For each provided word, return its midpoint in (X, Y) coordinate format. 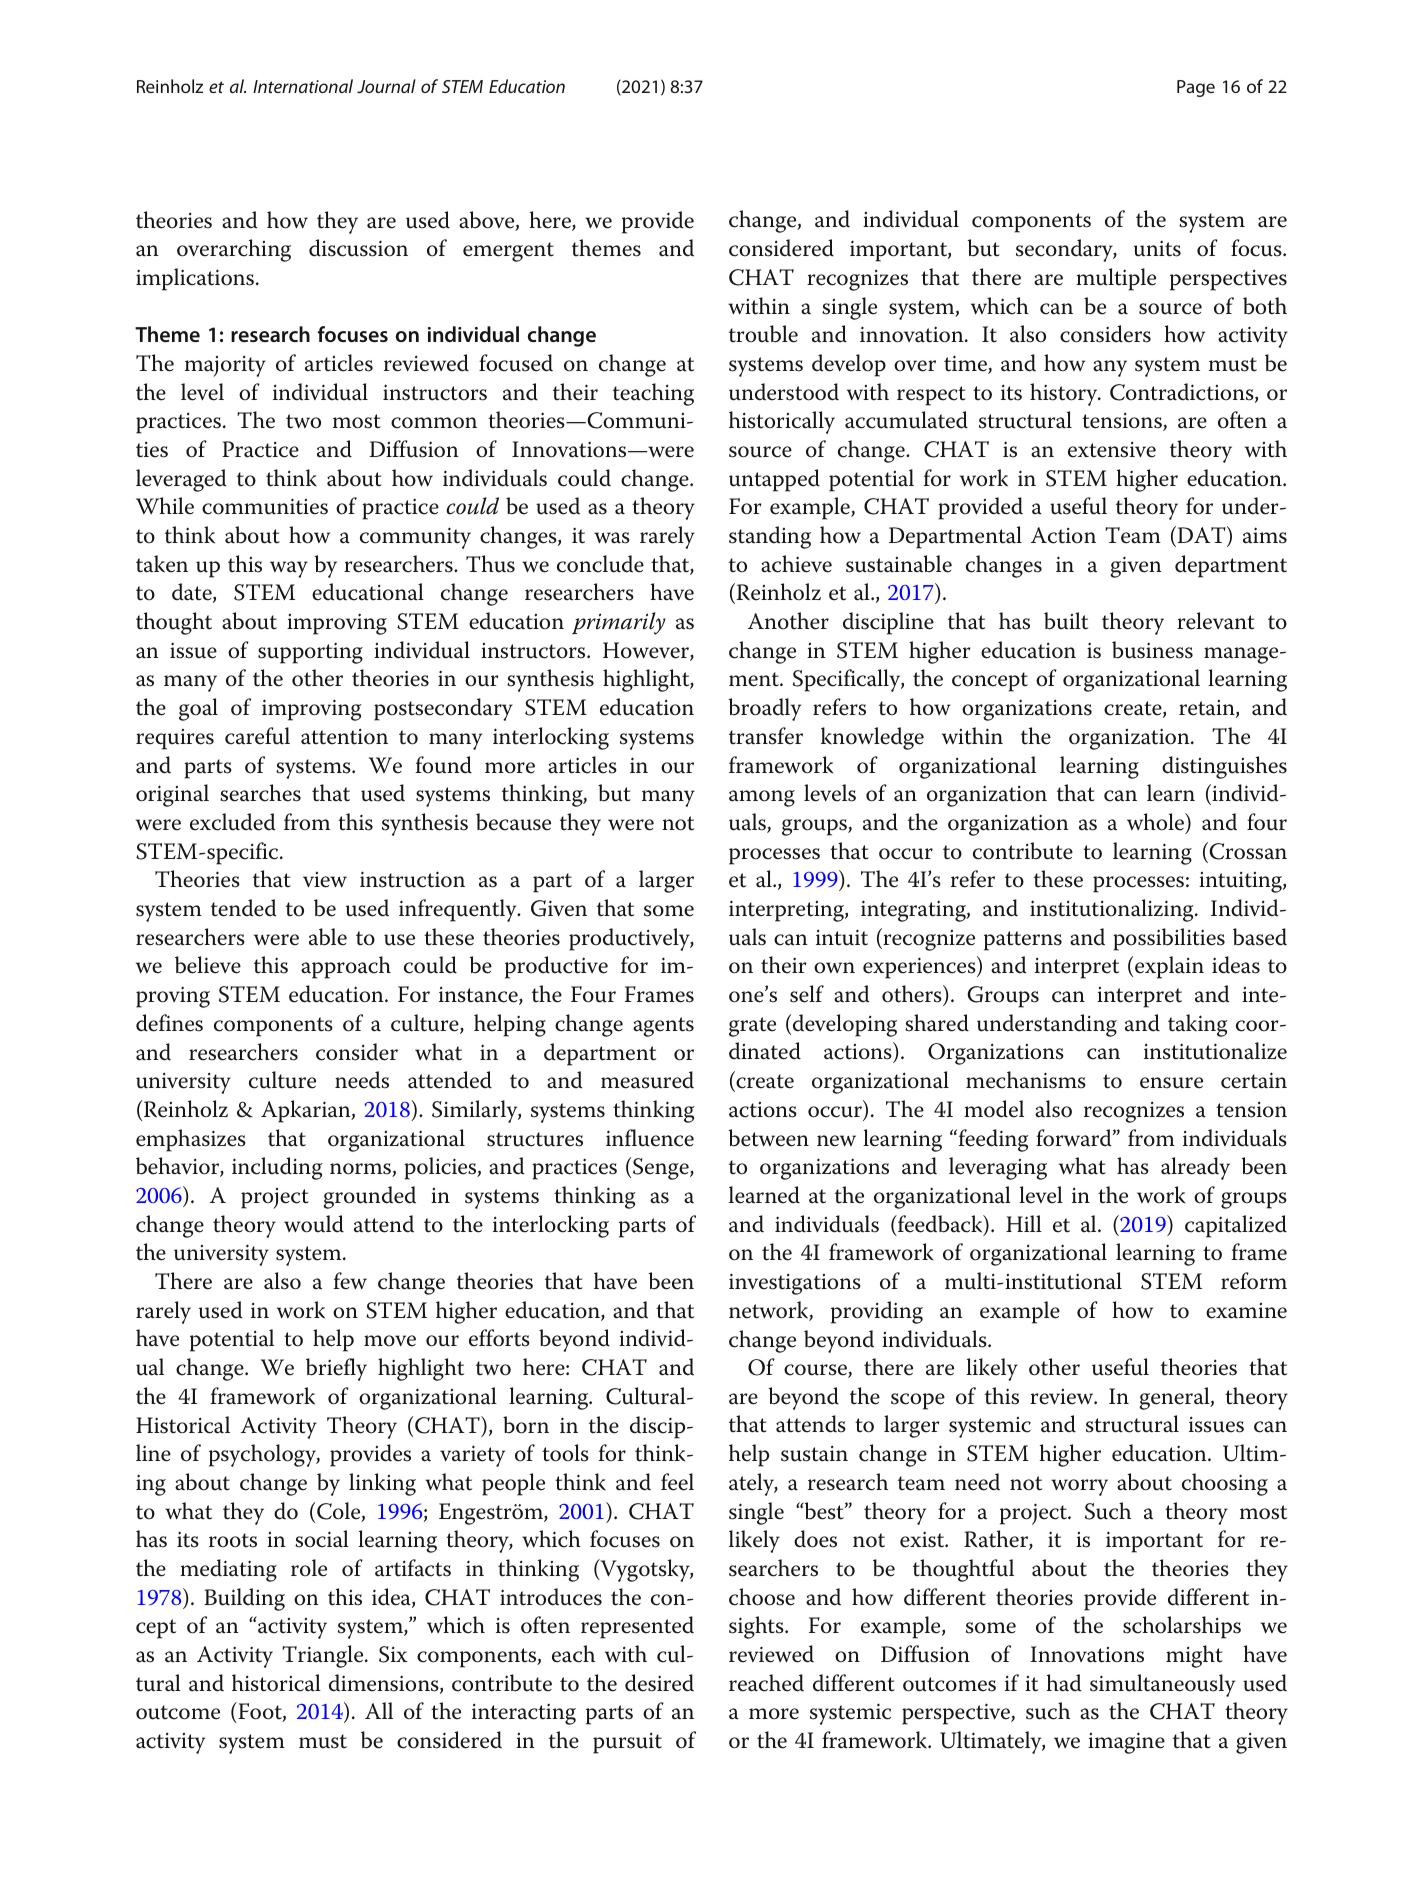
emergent (508, 252)
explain (1169, 967)
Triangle (324, 1656)
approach (346, 967)
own (834, 968)
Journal (386, 86)
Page (1196, 88)
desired (659, 1683)
